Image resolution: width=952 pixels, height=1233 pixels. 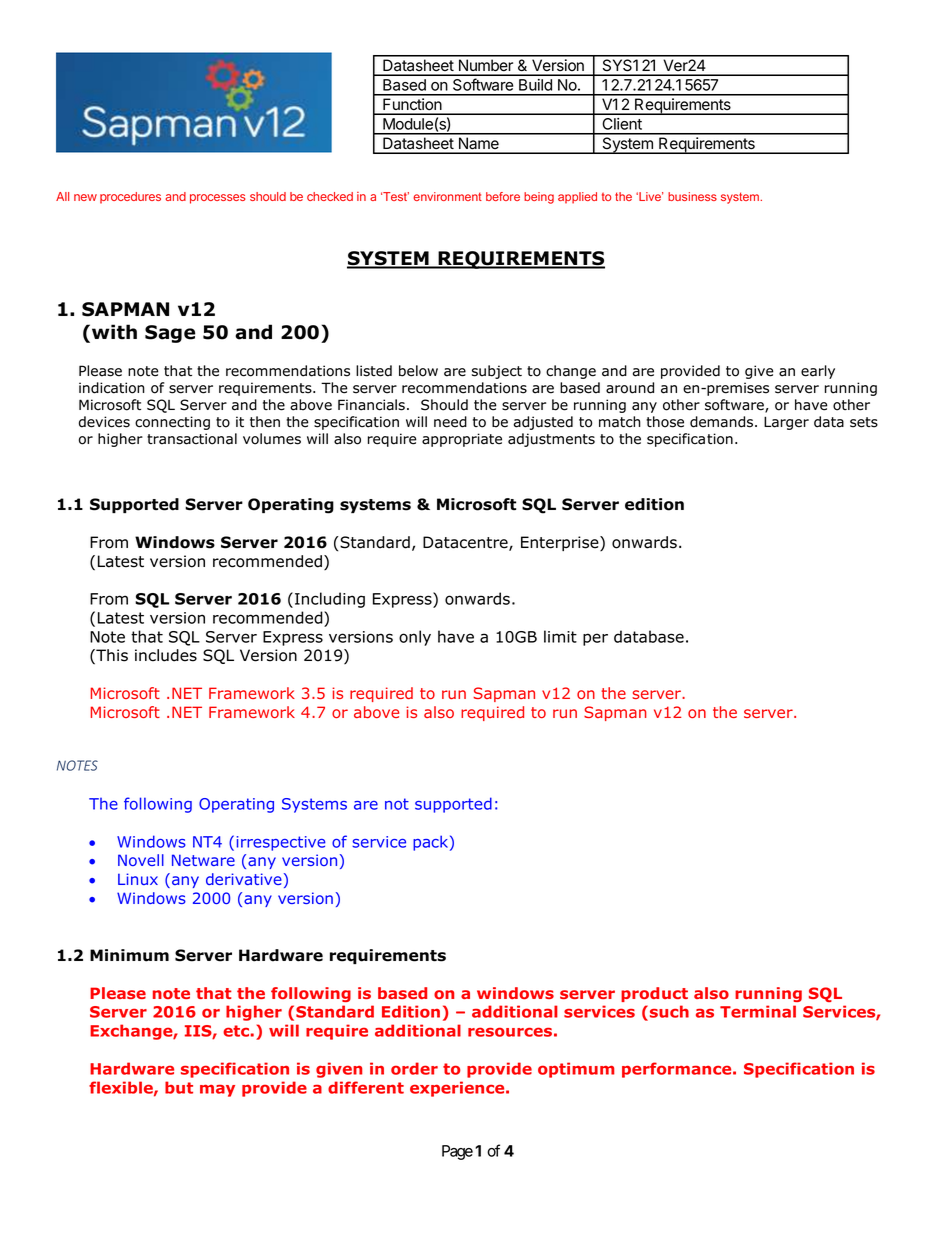 I want to click on procedures, so click(x=130, y=198).
